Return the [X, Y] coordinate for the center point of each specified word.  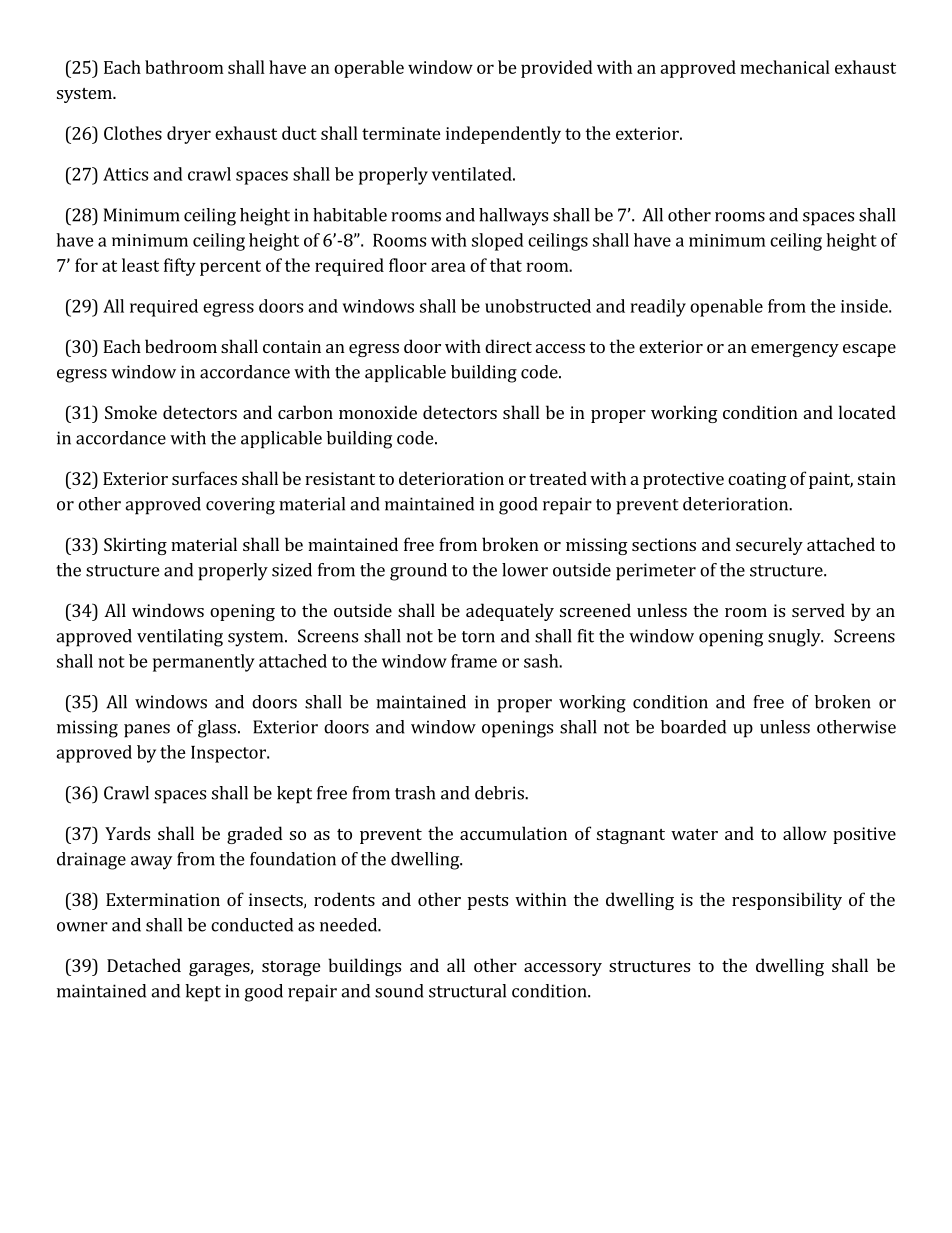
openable [726, 308]
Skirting [135, 546]
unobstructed [538, 306]
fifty [180, 267]
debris [500, 793]
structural [467, 991]
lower [525, 570]
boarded [693, 727]
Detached [144, 965]
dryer [189, 135]
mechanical [785, 67]
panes [147, 731]
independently [503, 135]
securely [769, 546]
